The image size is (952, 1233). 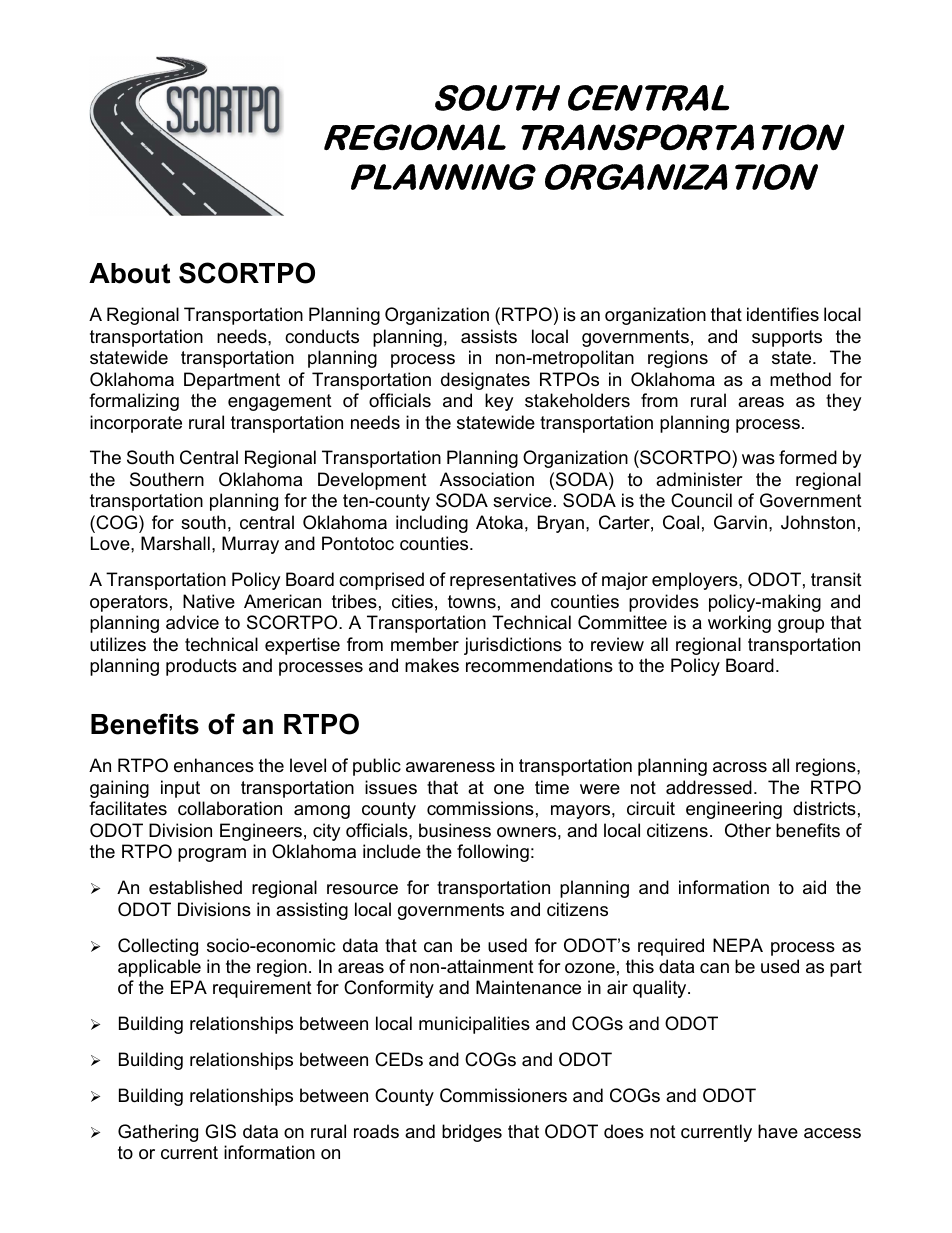 What do you see at coordinates (220, 1131) in the page?
I see `GIS` at bounding box center [220, 1131].
